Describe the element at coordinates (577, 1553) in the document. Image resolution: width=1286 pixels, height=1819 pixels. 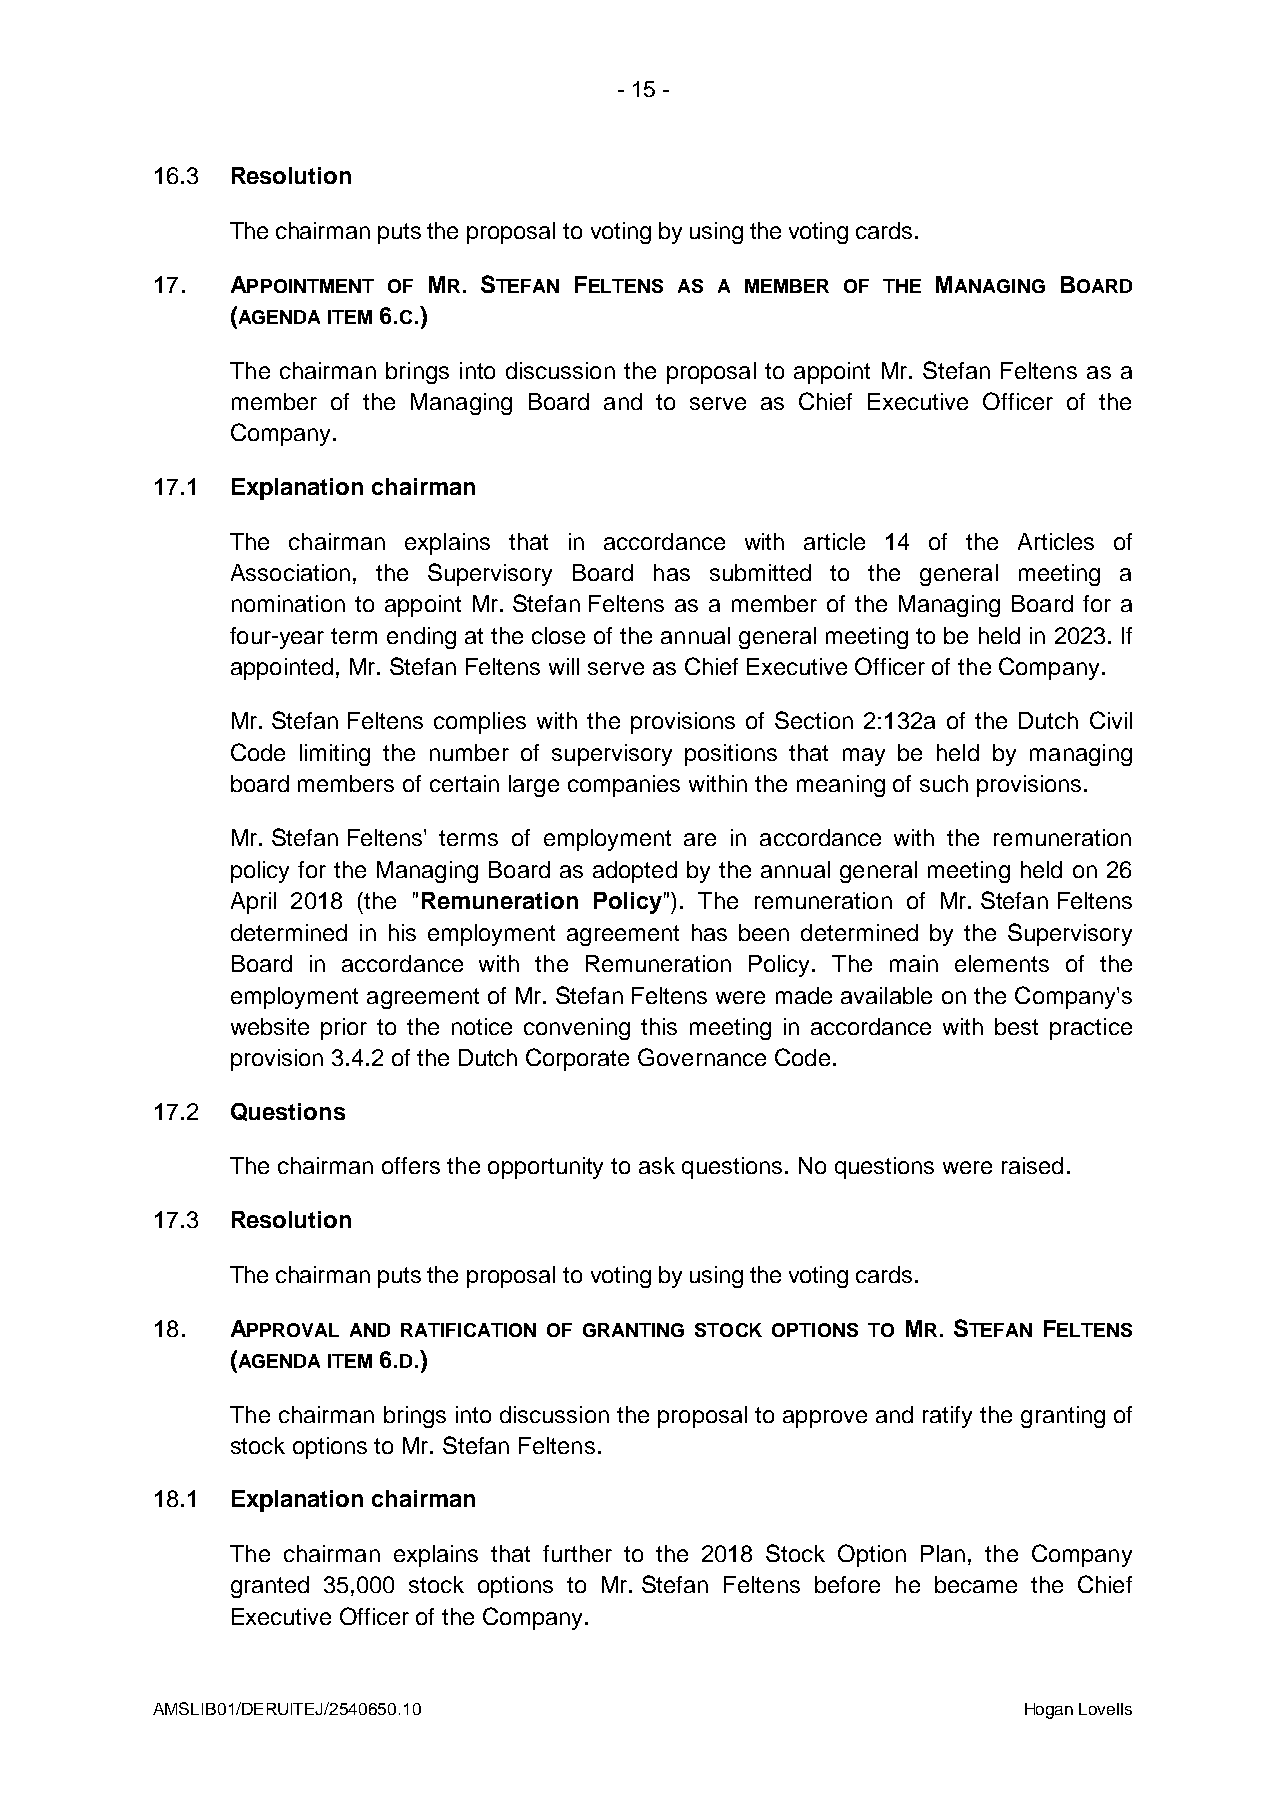
I see `further` at that location.
